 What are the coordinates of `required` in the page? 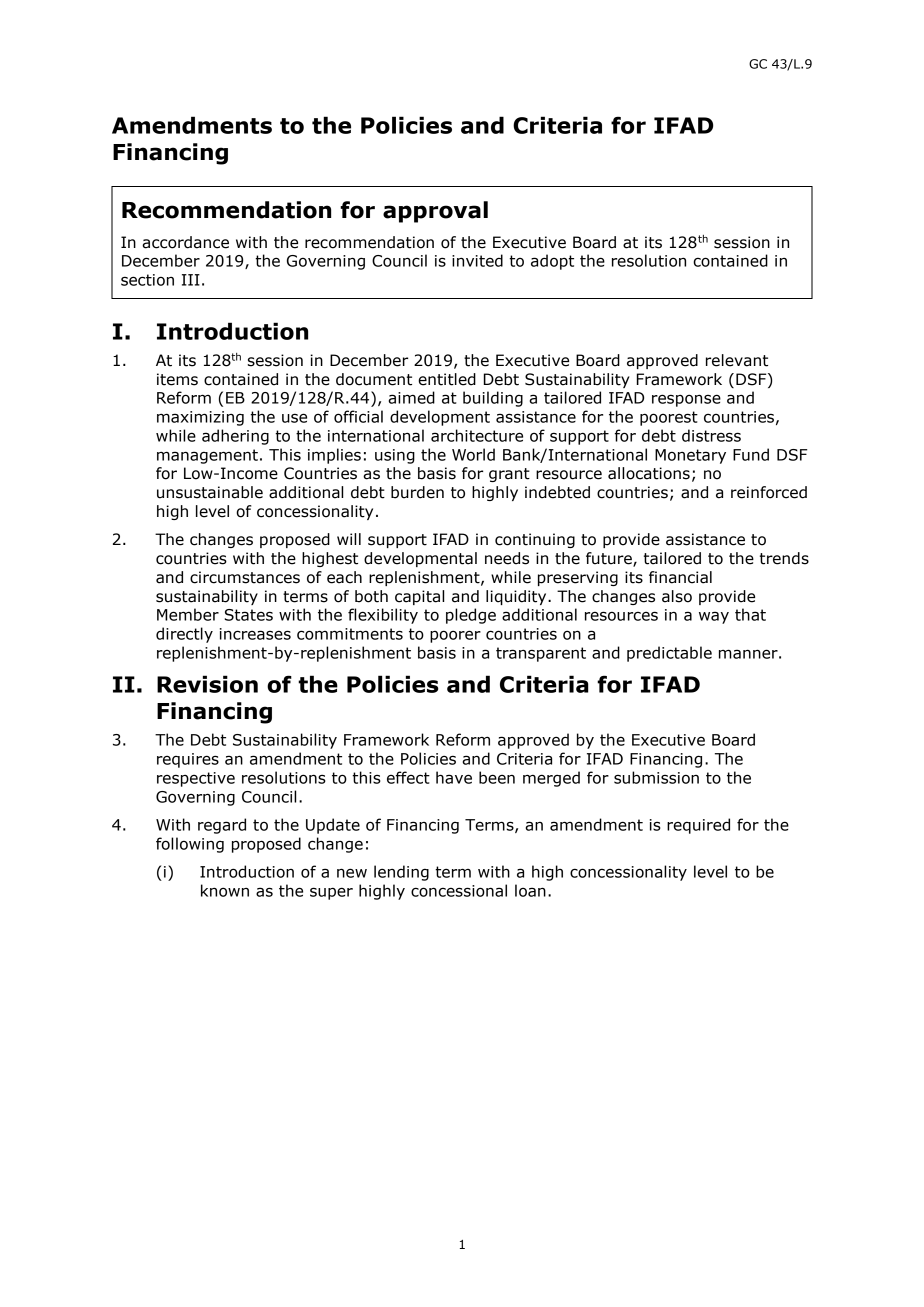 It's located at (698, 826).
